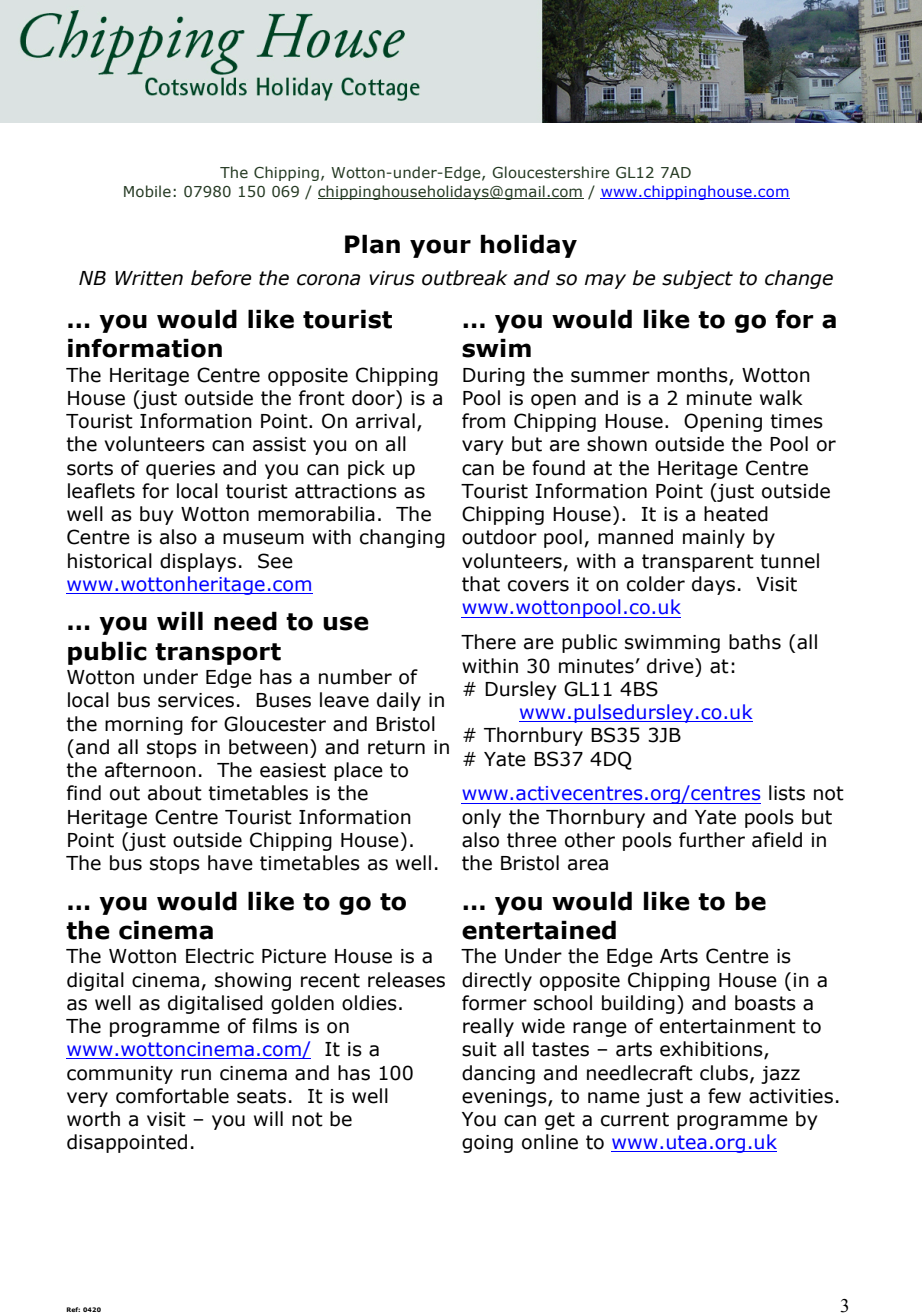  What do you see at coordinates (787, 793) in the screenshot?
I see `lists` at bounding box center [787, 793].
